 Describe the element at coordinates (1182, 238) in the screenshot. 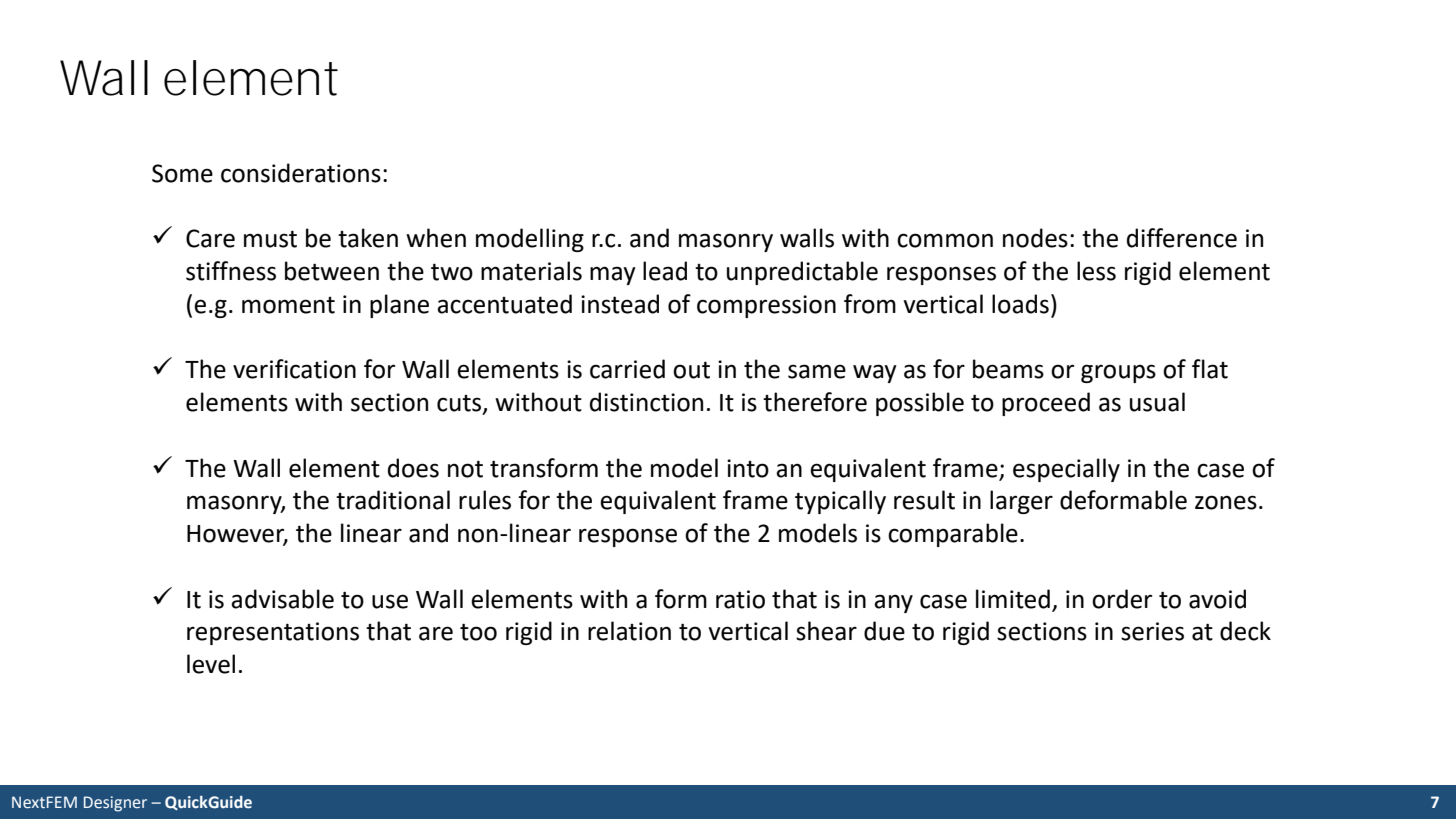

I see `difference` at that location.
